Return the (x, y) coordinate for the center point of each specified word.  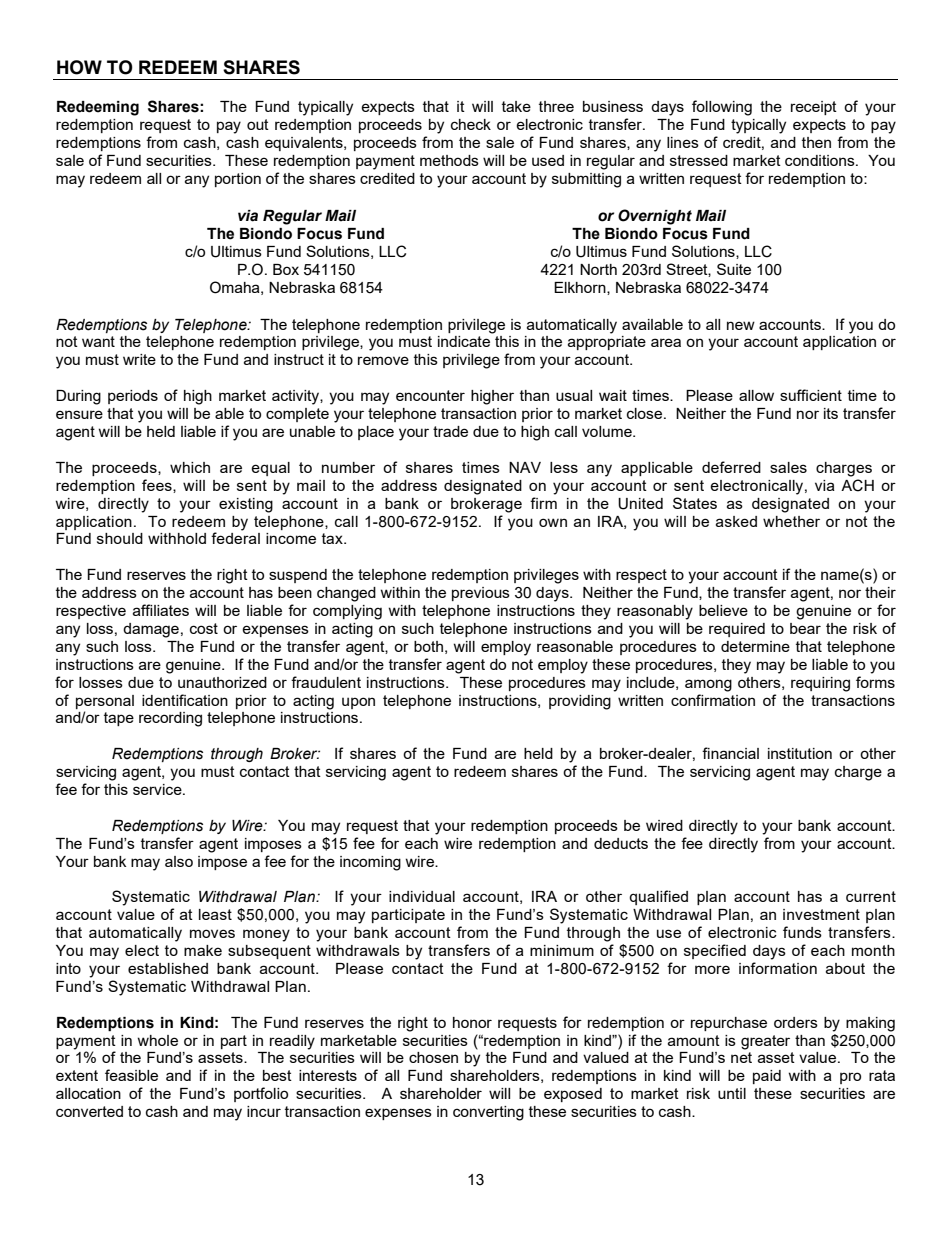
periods (133, 397)
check (471, 124)
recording (170, 719)
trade (450, 431)
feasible (131, 1075)
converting (488, 1113)
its (831, 413)
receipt (814, 108)
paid (767, 1077)
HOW (79, 67)
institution (800, 753)
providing (580, 702)
